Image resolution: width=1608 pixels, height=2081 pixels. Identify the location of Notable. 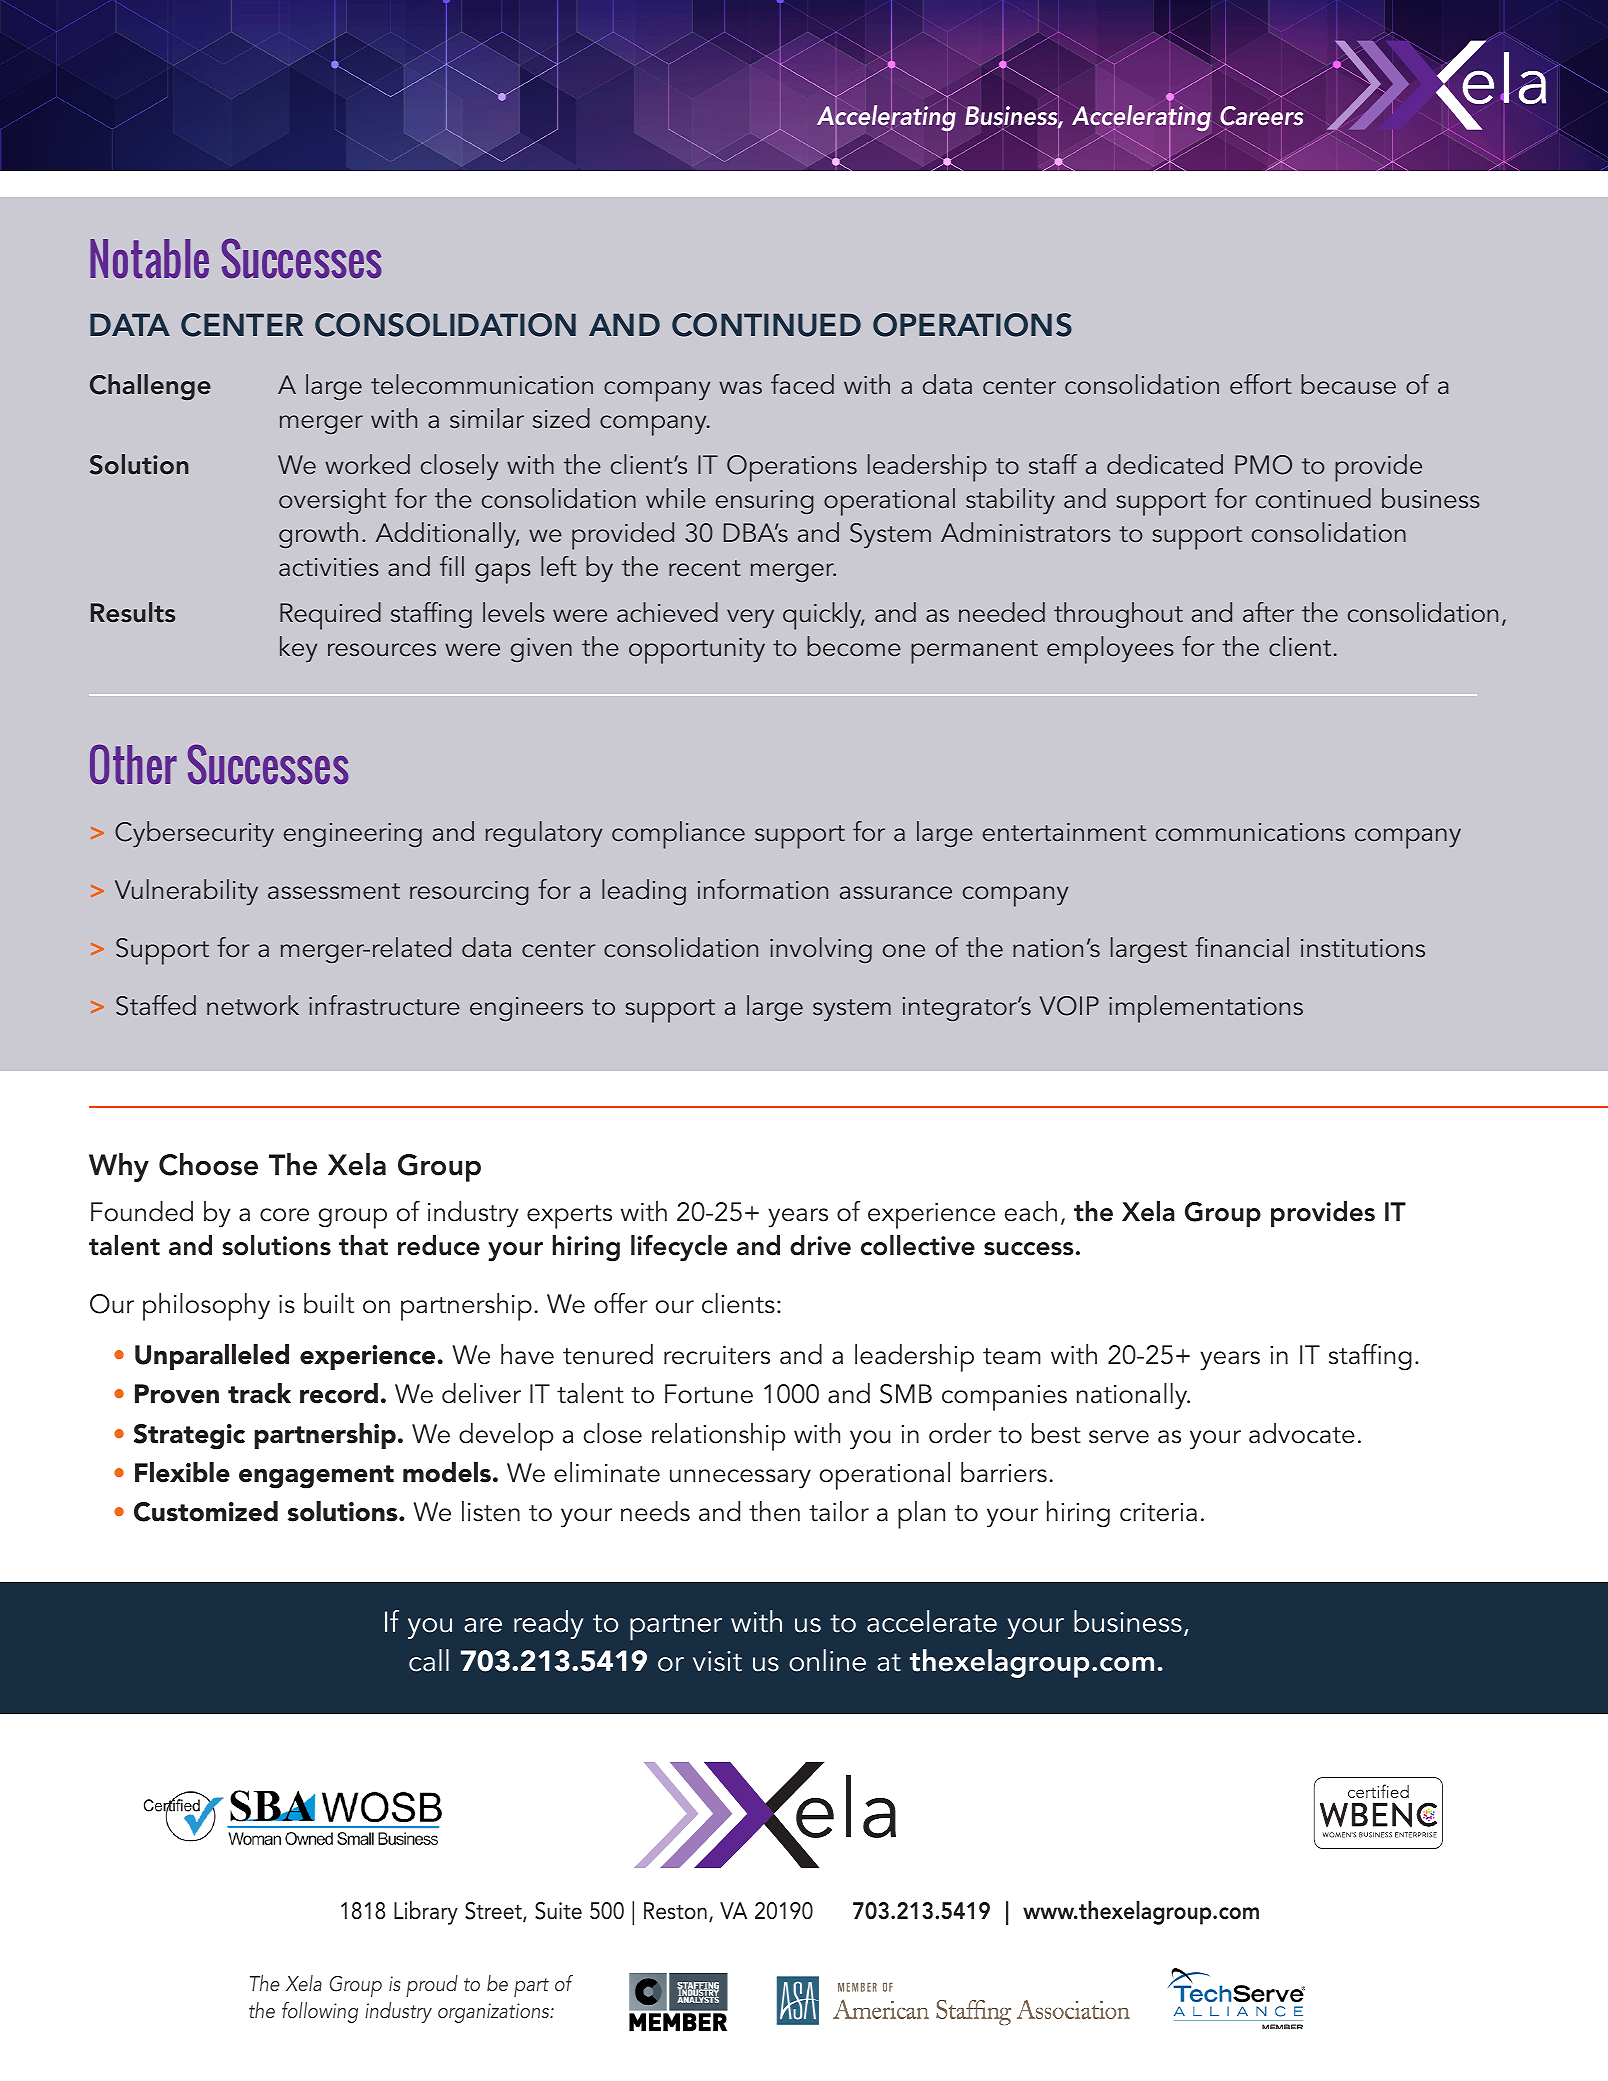
(149, 258).
